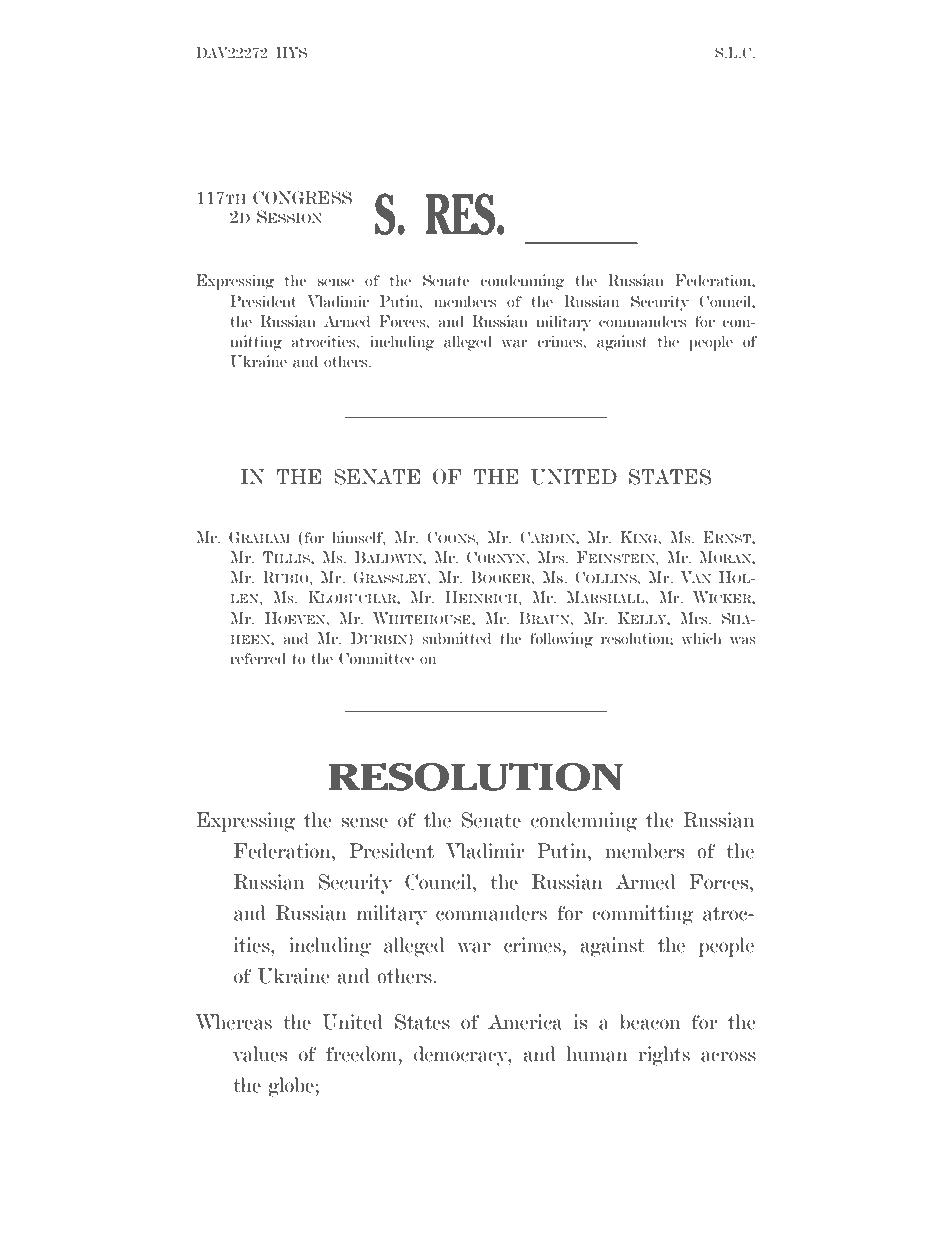 This screenshot has height=1233, width=952. I want to click on referred, so click(258, 658).
